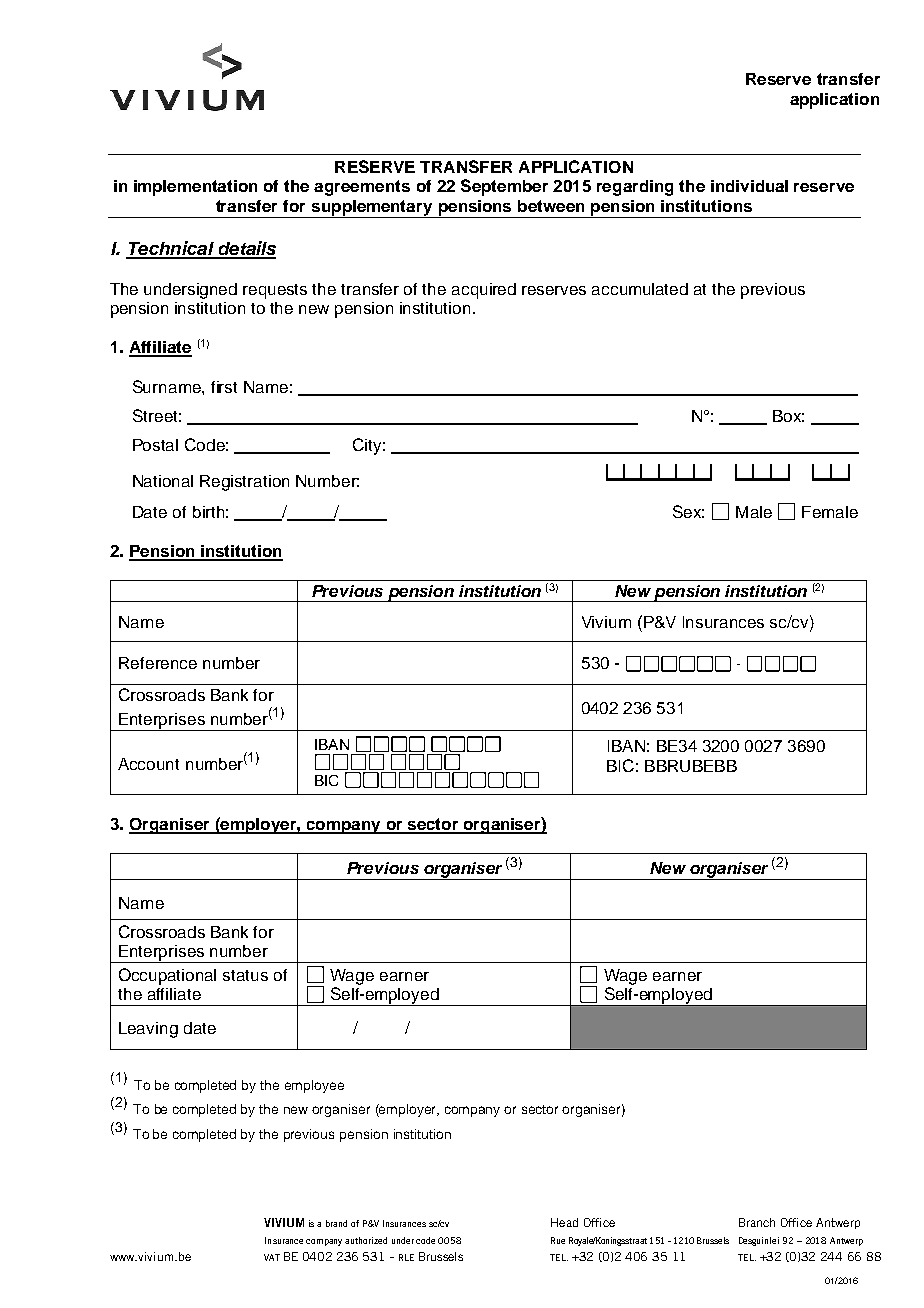 This document has width=924, height=1308. I want to click on implementation, so click(195, 188).
